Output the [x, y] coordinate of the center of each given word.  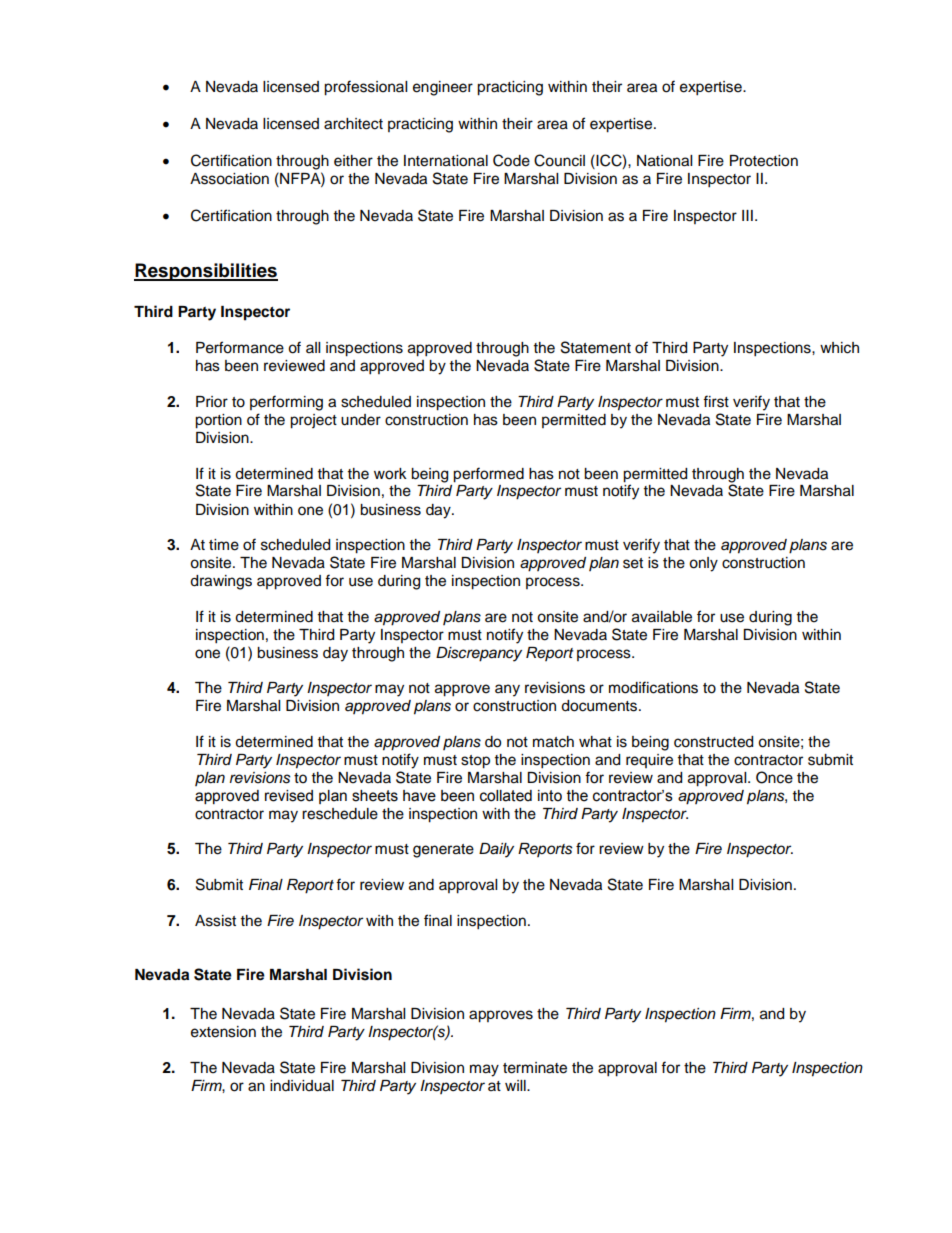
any [507, 690]
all [313, 347]
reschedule [340, 814]
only [703, 564]
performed [488, 475]
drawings [221, 582]
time [224, 545]
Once [774, 777]
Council [559, 160]
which [839, 348]
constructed [713, 742]
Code [511, 160]
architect [353, 124]
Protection [764, 161]
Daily [496, 850]
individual [302, 1086]
